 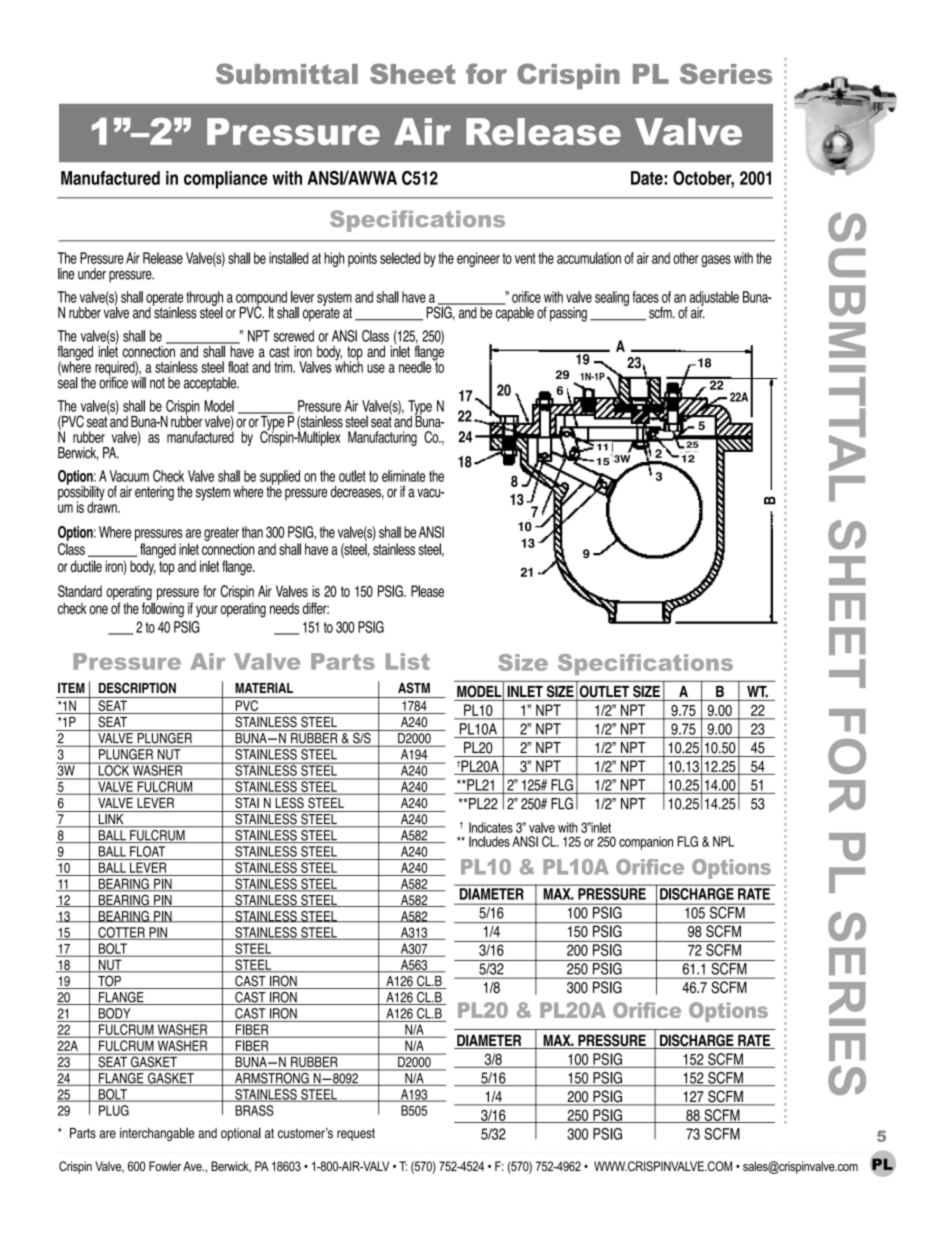 I want to click on compliance, so click(x=226, y=180).
